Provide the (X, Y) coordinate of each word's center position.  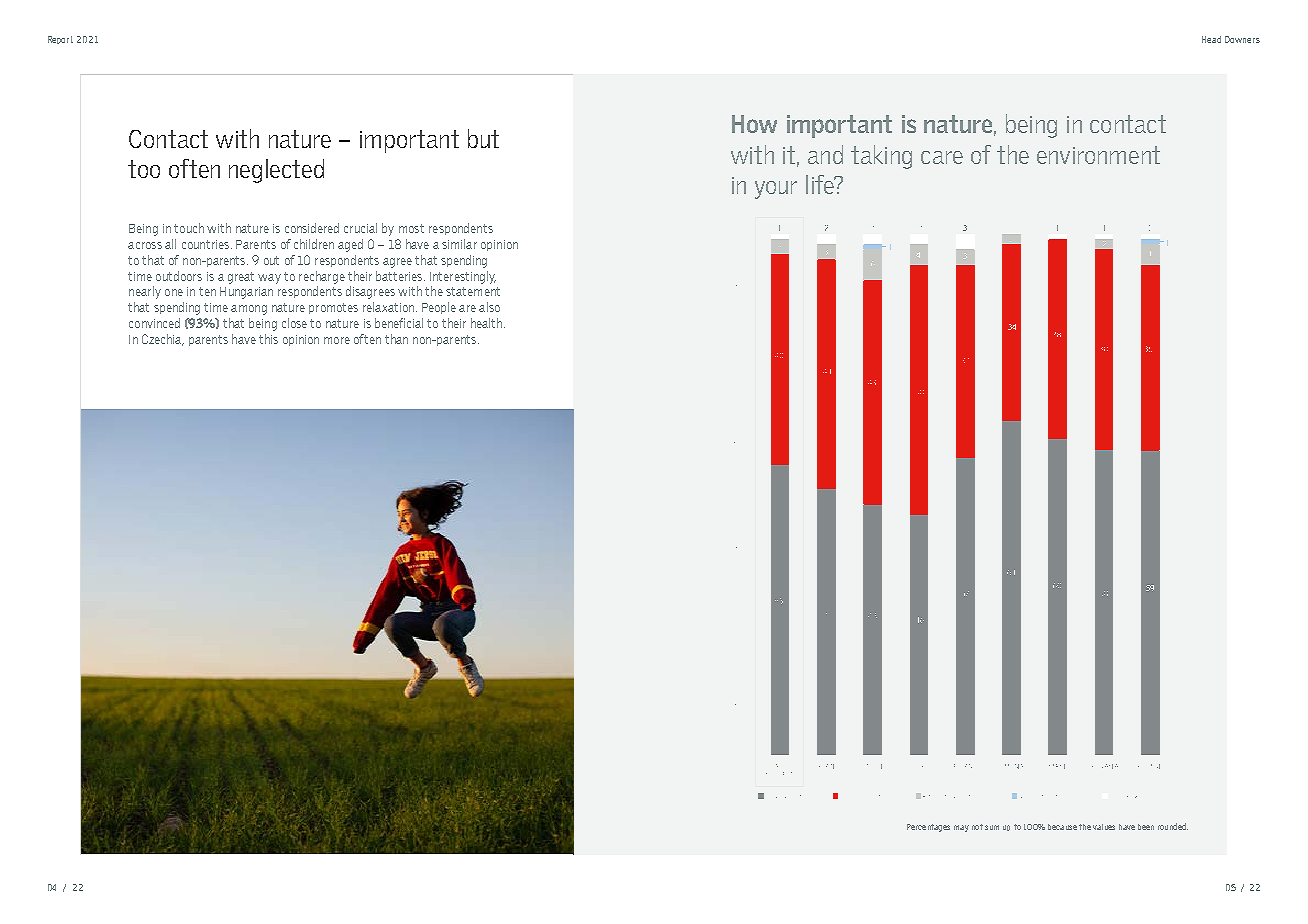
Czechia (163, 340)
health (486, 323)
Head (1211, 39)
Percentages (928, 828)
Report (60, 40)
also (489, 307)
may (961, 828)
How (754, 124)
